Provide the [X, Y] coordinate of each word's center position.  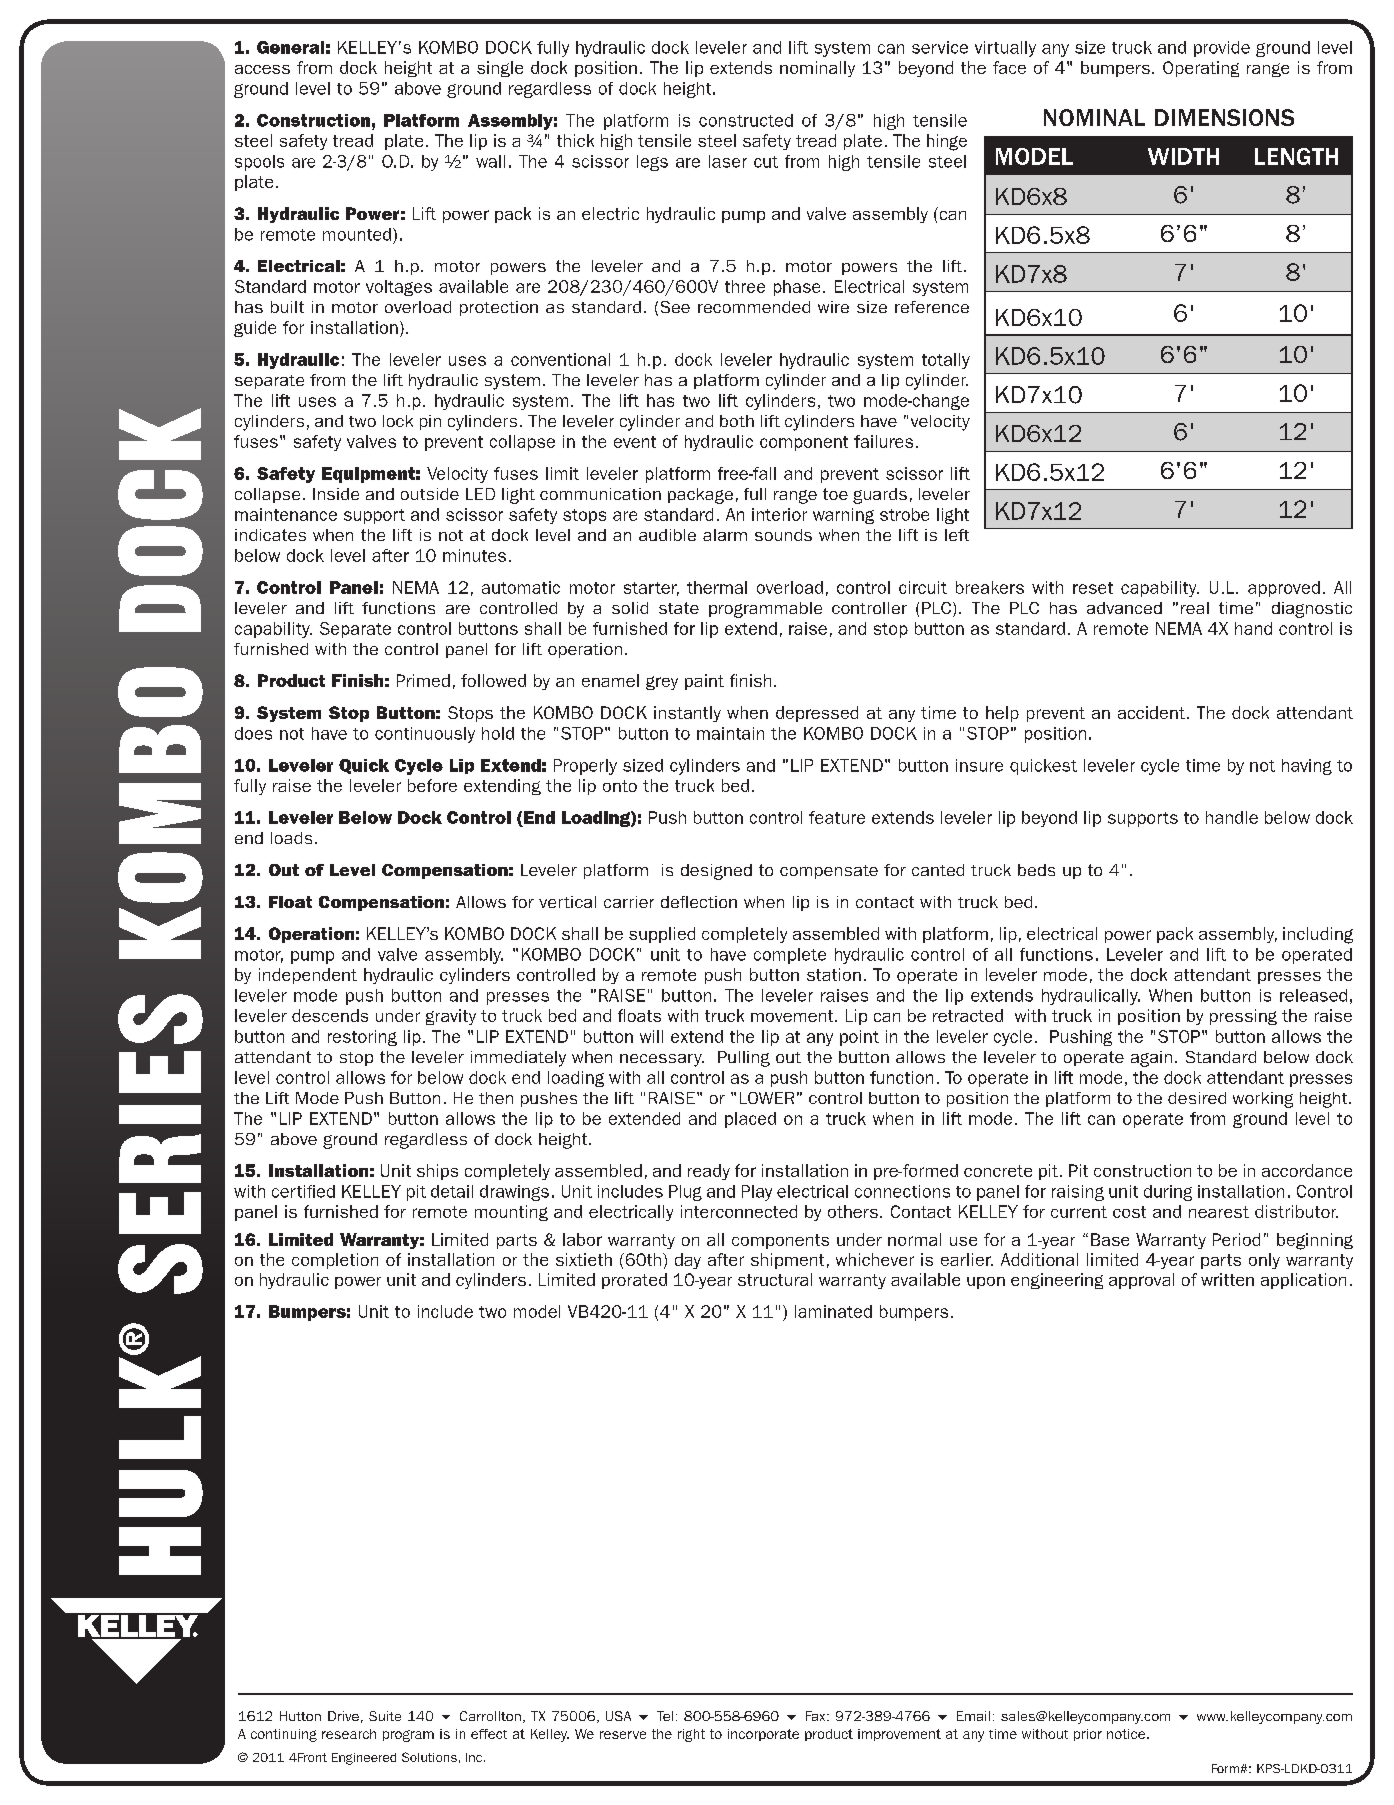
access [262, 69]
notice [1127, 1734]
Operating [1201, 69]
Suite [385, 1716]
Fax [817, 1716]
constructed [746, 120]
